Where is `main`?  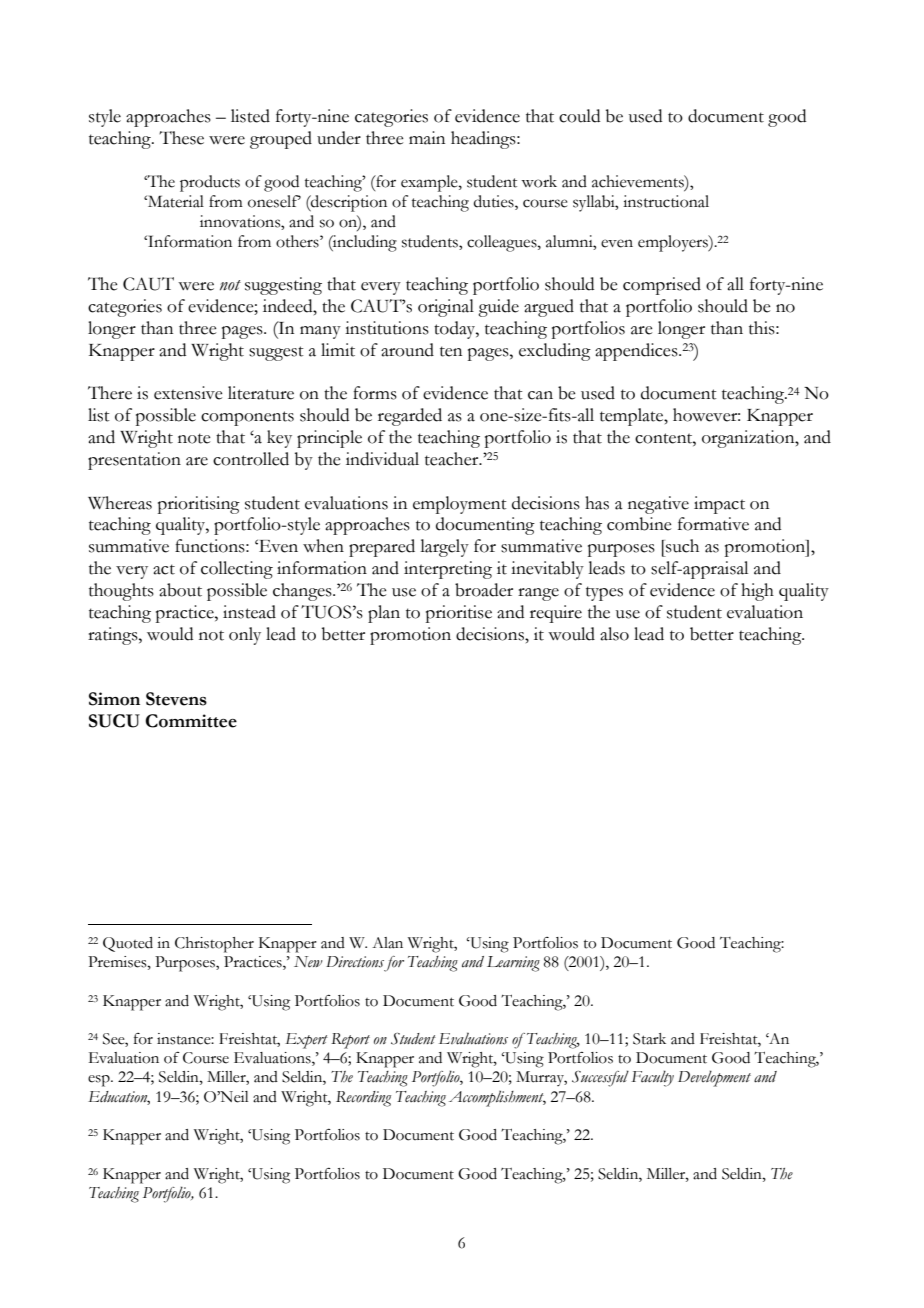 main is located at coordinates (427, 138).
